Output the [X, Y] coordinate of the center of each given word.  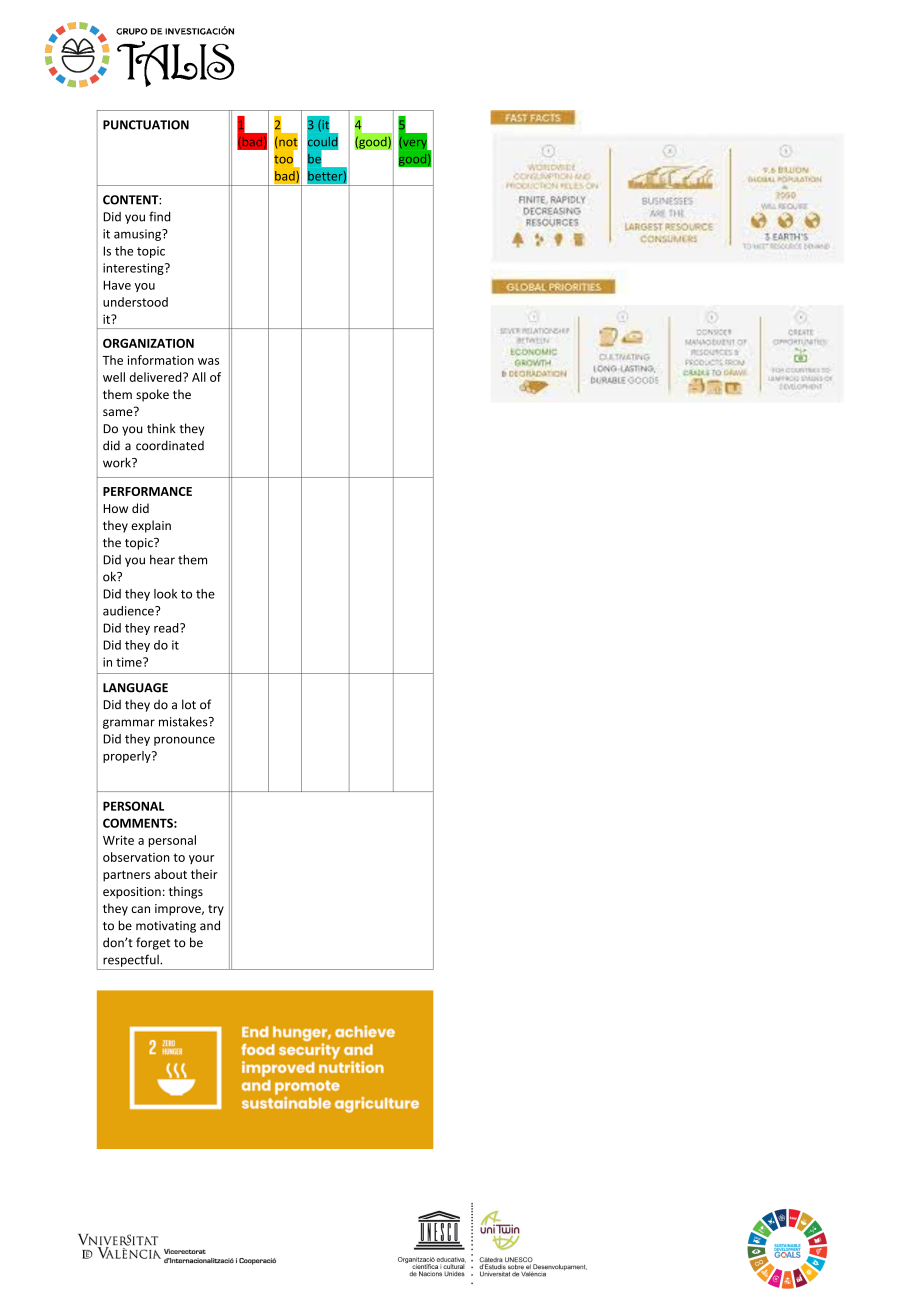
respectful [132, 960]
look [165, 594]
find [159, 216]
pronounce [184, 741]
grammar [129, 724]
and [210, 925]
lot [189, 704]
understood [135, 302]
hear [162, 559]
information [161, 360]
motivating [166, 927]
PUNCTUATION [146, 125]
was [208, 361]
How [115, 508]
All [199, 377]
